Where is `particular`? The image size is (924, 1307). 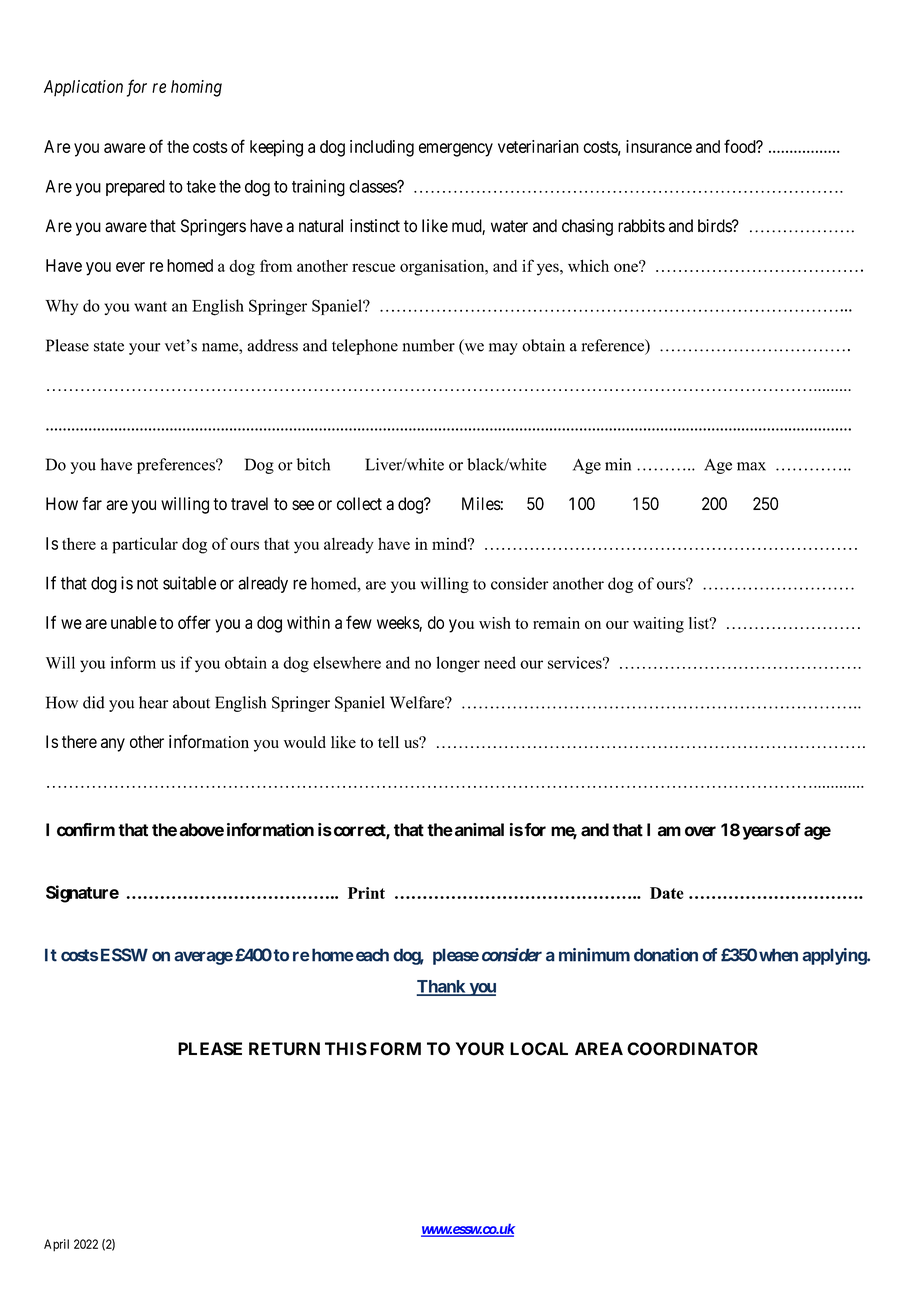
particular is located at coordinates (145, 545).
